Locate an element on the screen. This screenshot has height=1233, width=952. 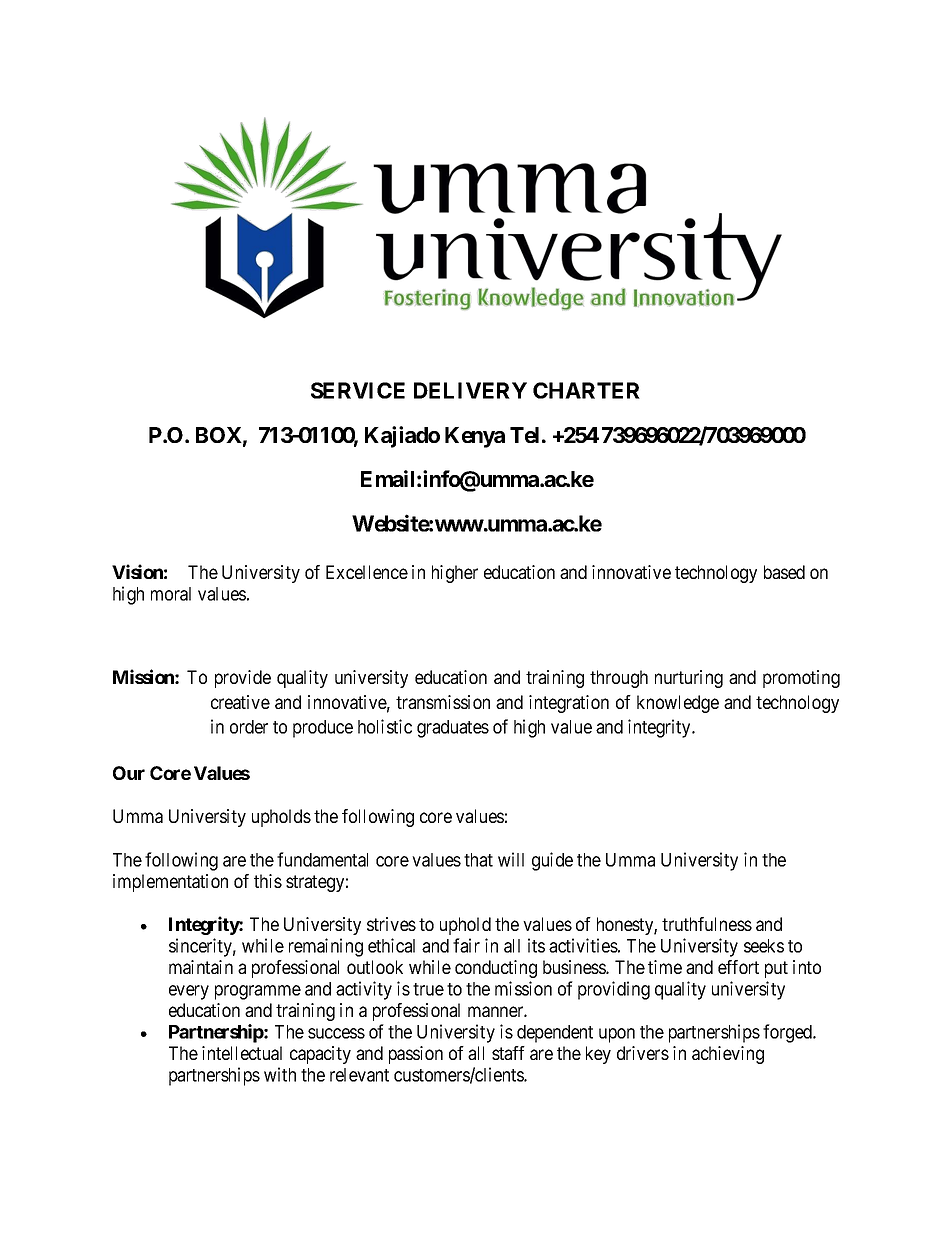
CHARTER is located at coordinates (586, 390).
